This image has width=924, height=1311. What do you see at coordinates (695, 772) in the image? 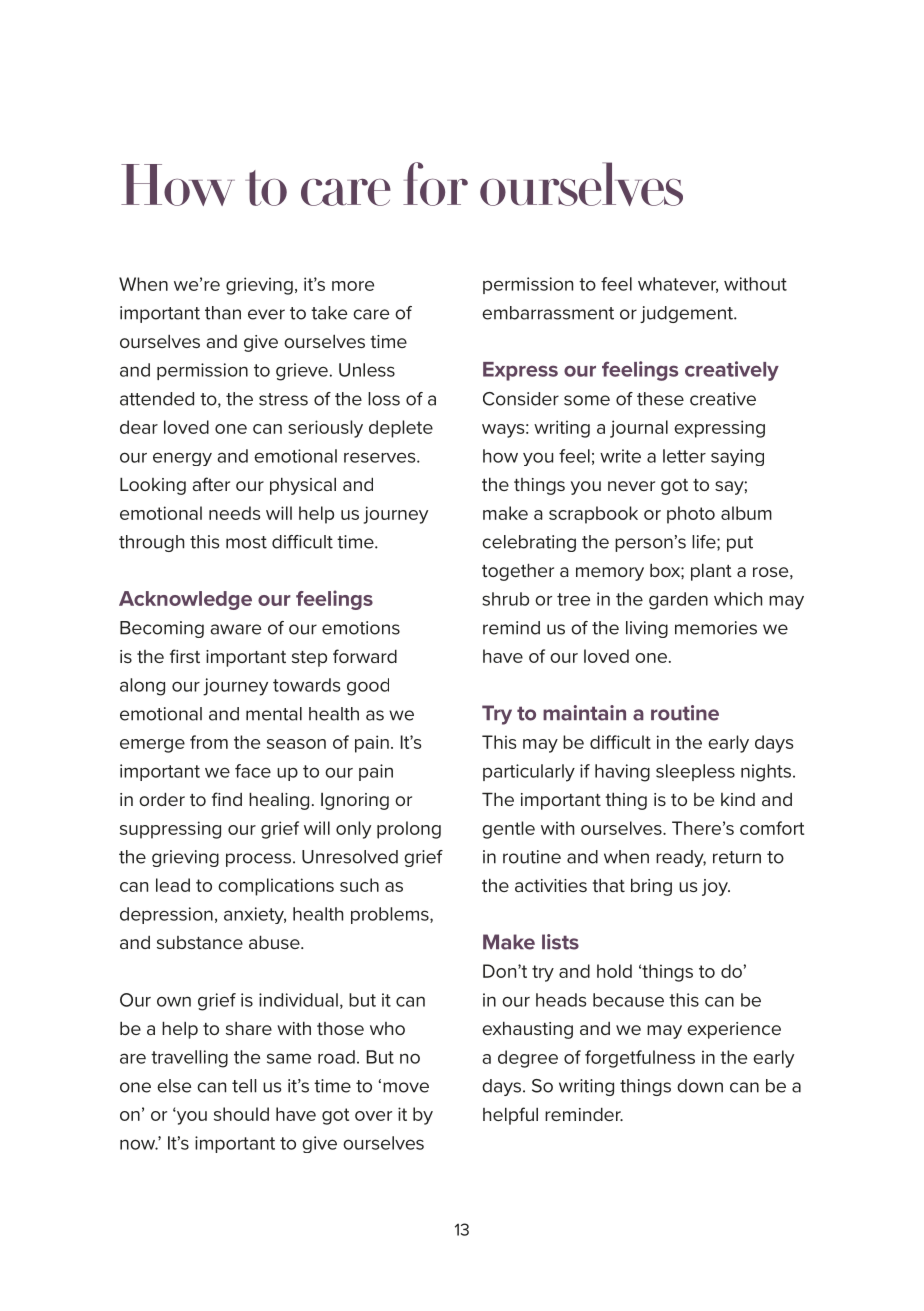
I see `sleepless` at bounding box center [695, 772].
